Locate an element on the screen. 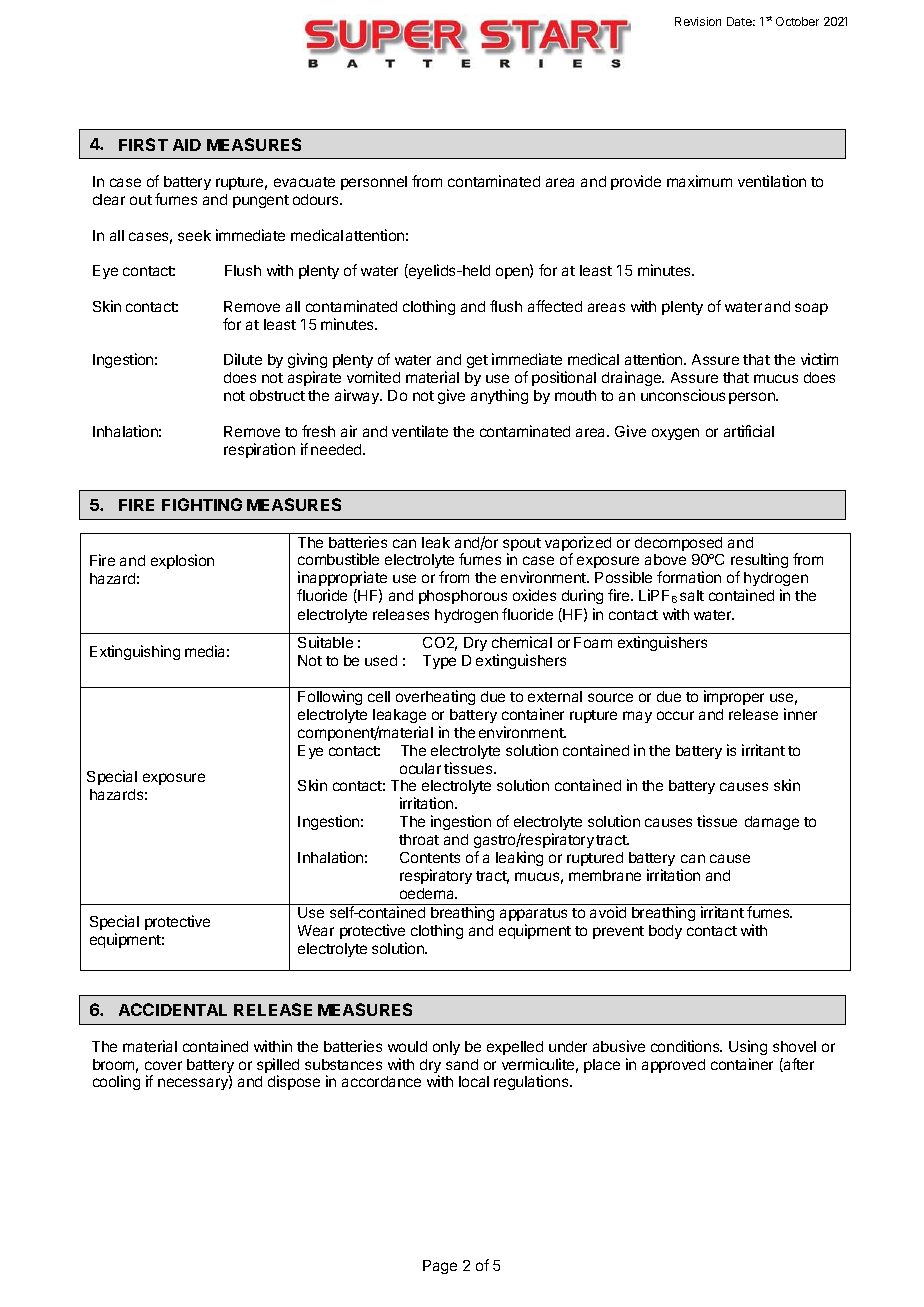  Revision is located at coordinates (698, 21).
